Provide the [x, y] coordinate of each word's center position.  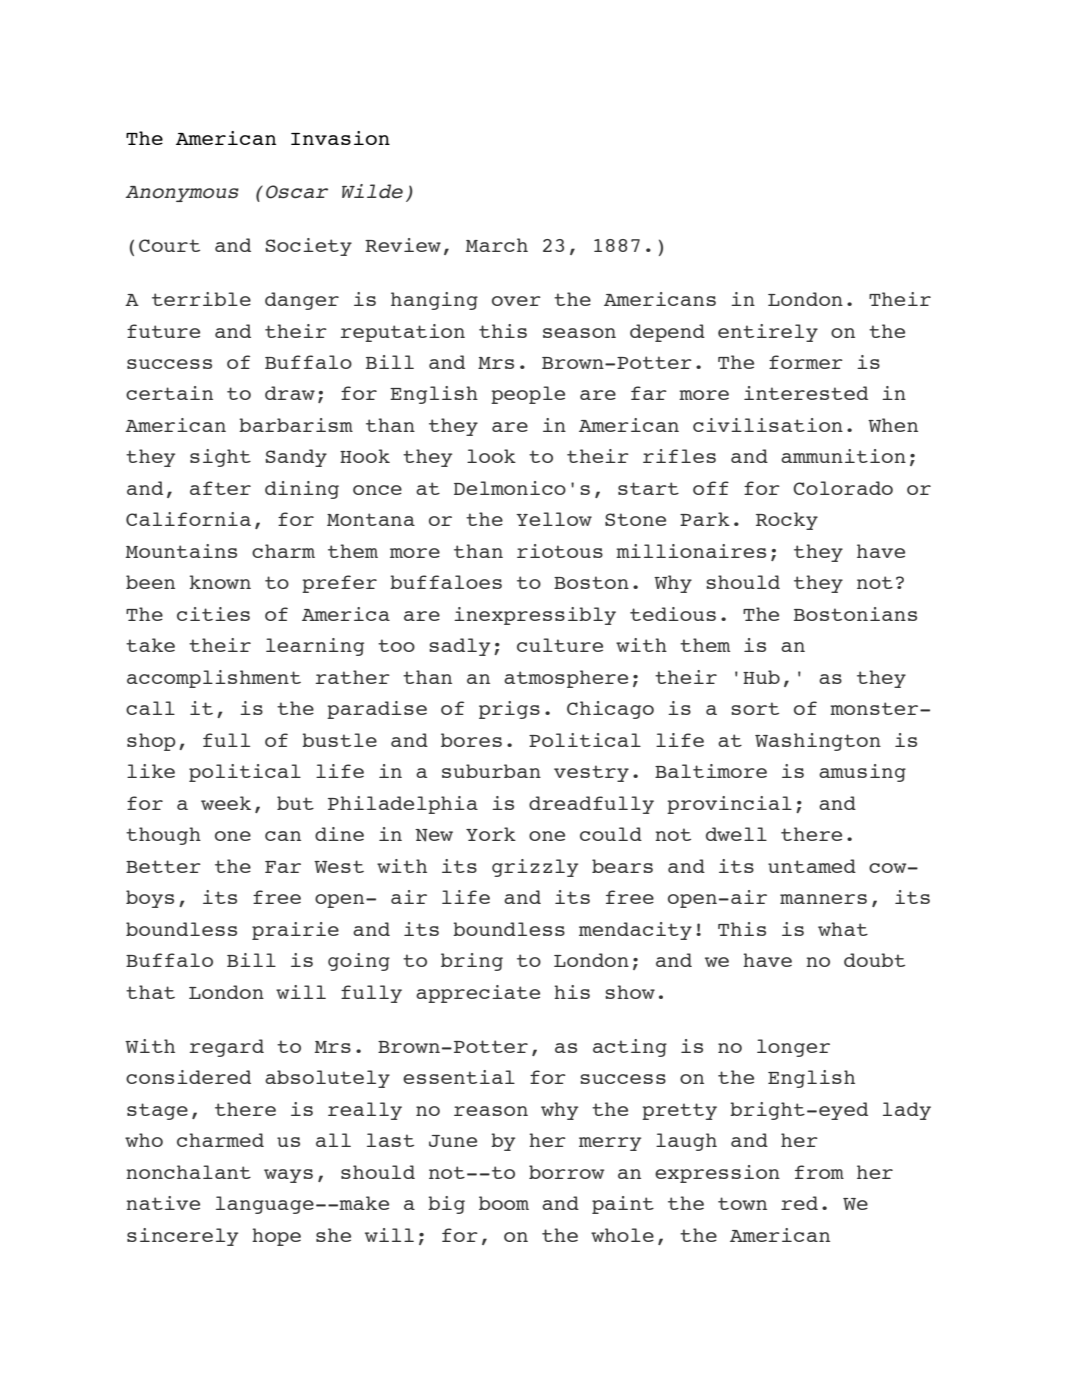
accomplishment [214, 679]
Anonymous [182, 194]
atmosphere [566, 679]
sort [755, 708]
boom [504, 1203]
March [497, 245]
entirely [768, 333]
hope [276, 1237]
